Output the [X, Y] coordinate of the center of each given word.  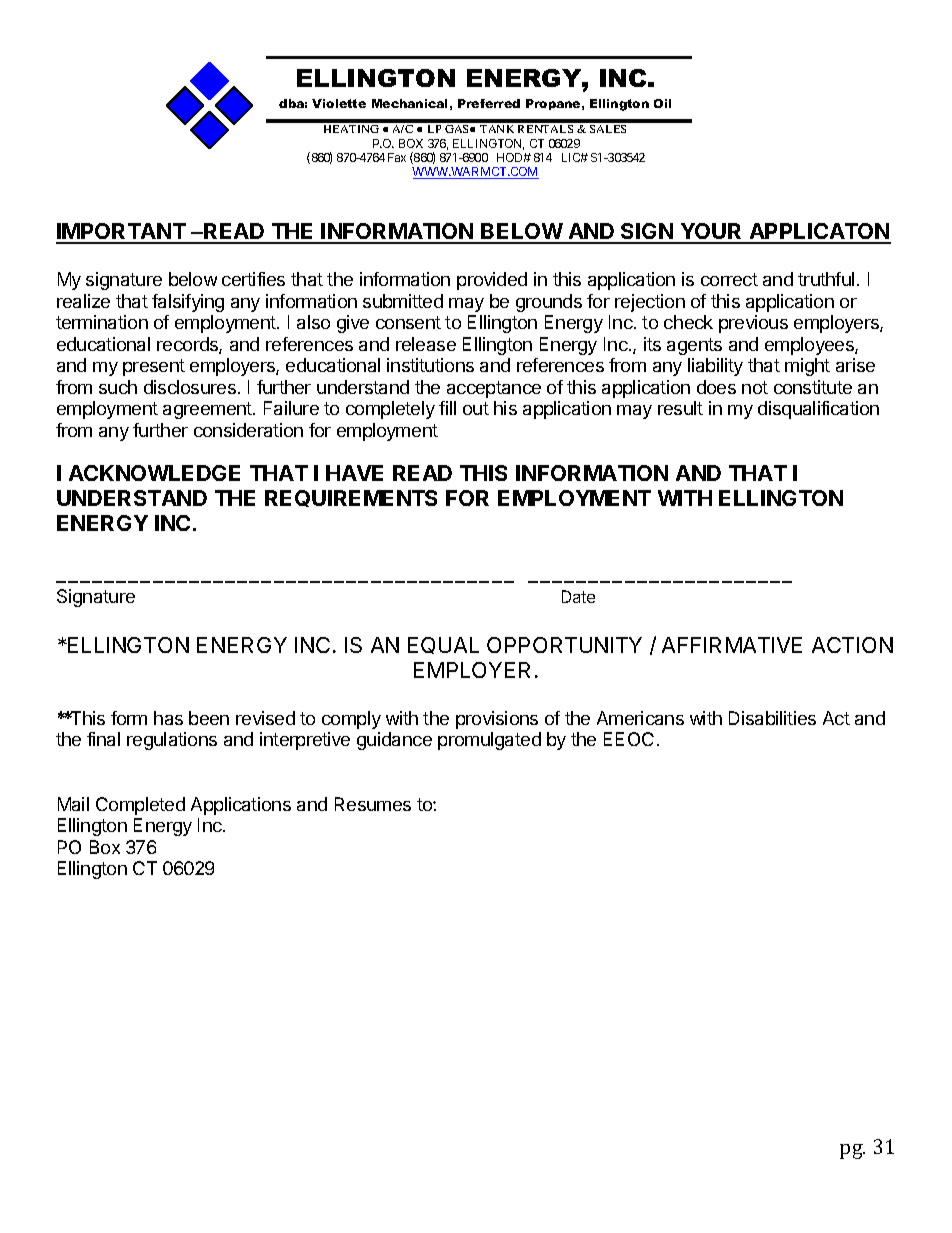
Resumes [373, 804]
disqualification [818, 410]
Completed [140, 806]
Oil [662, 103]
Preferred [489, 103]
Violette [339, 103]
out [476, 408]
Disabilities [772, 718]
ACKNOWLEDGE [154, 473]
